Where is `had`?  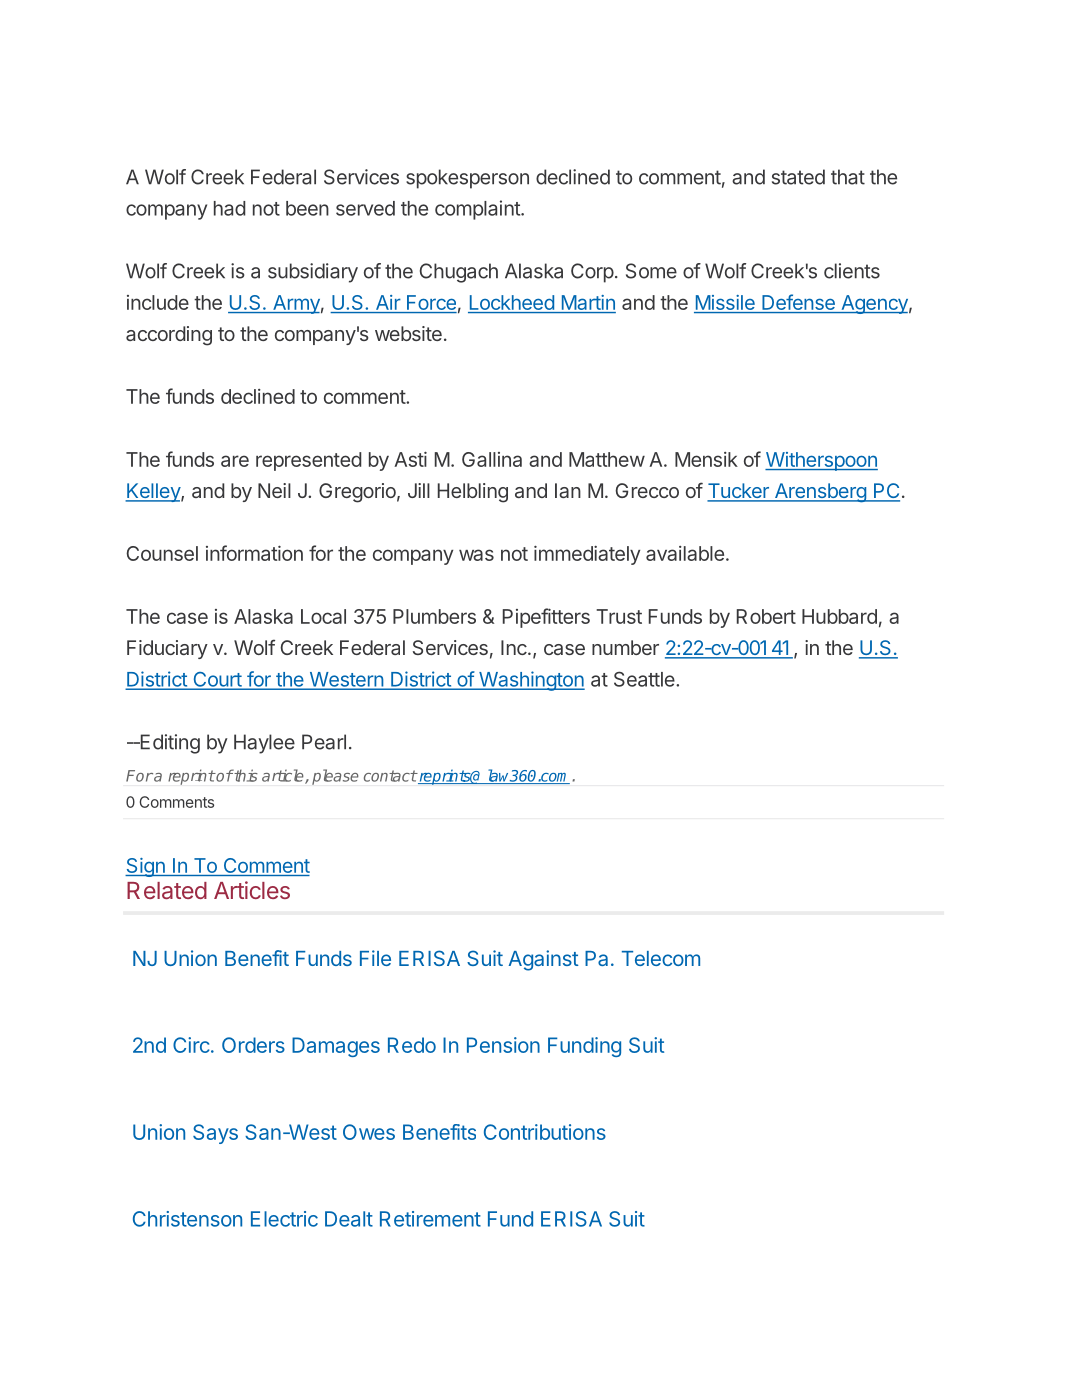
had is located at coordinates (230, 208).
